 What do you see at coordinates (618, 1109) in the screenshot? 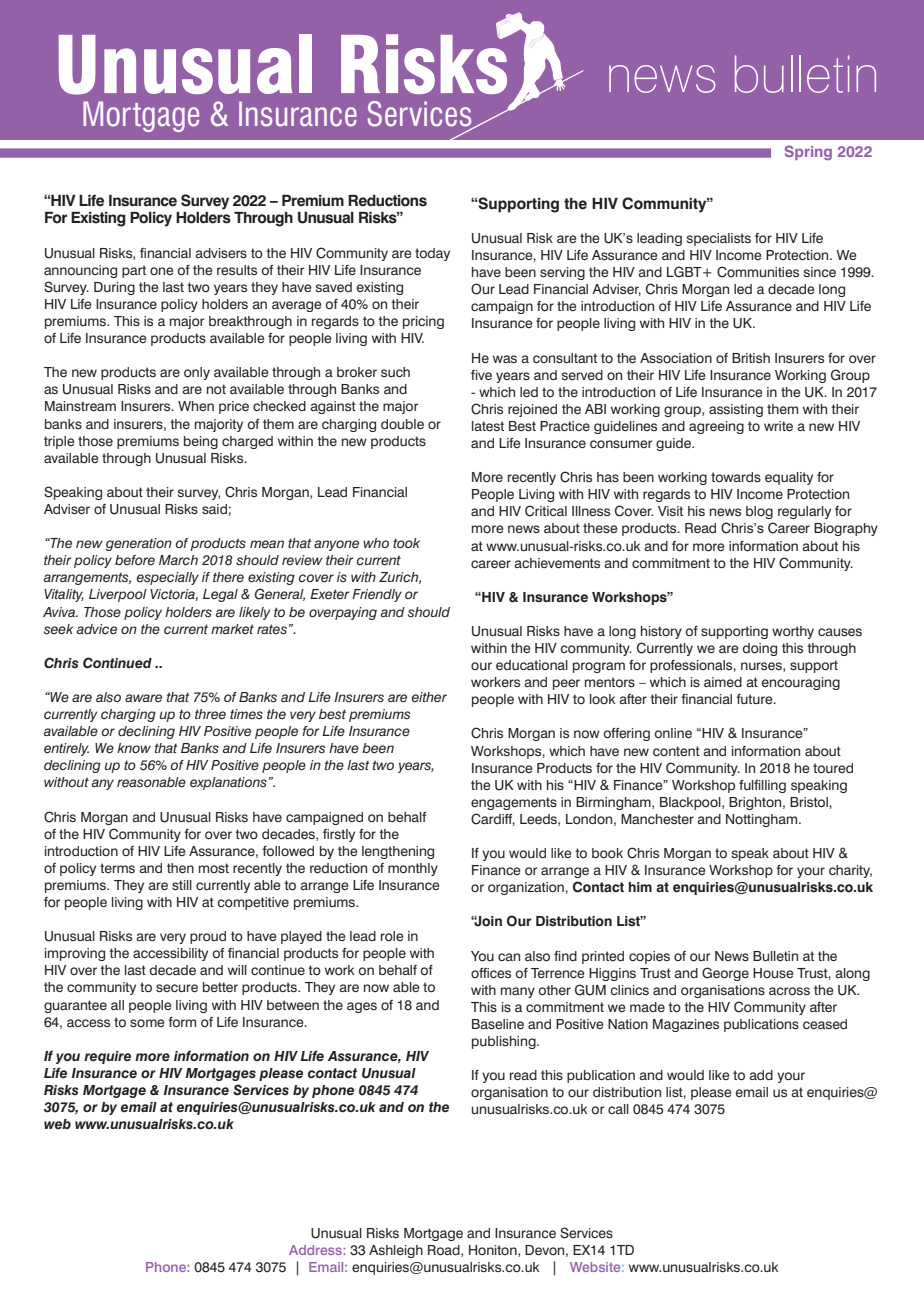
I see `call` at bounding box center [618, 1109].
